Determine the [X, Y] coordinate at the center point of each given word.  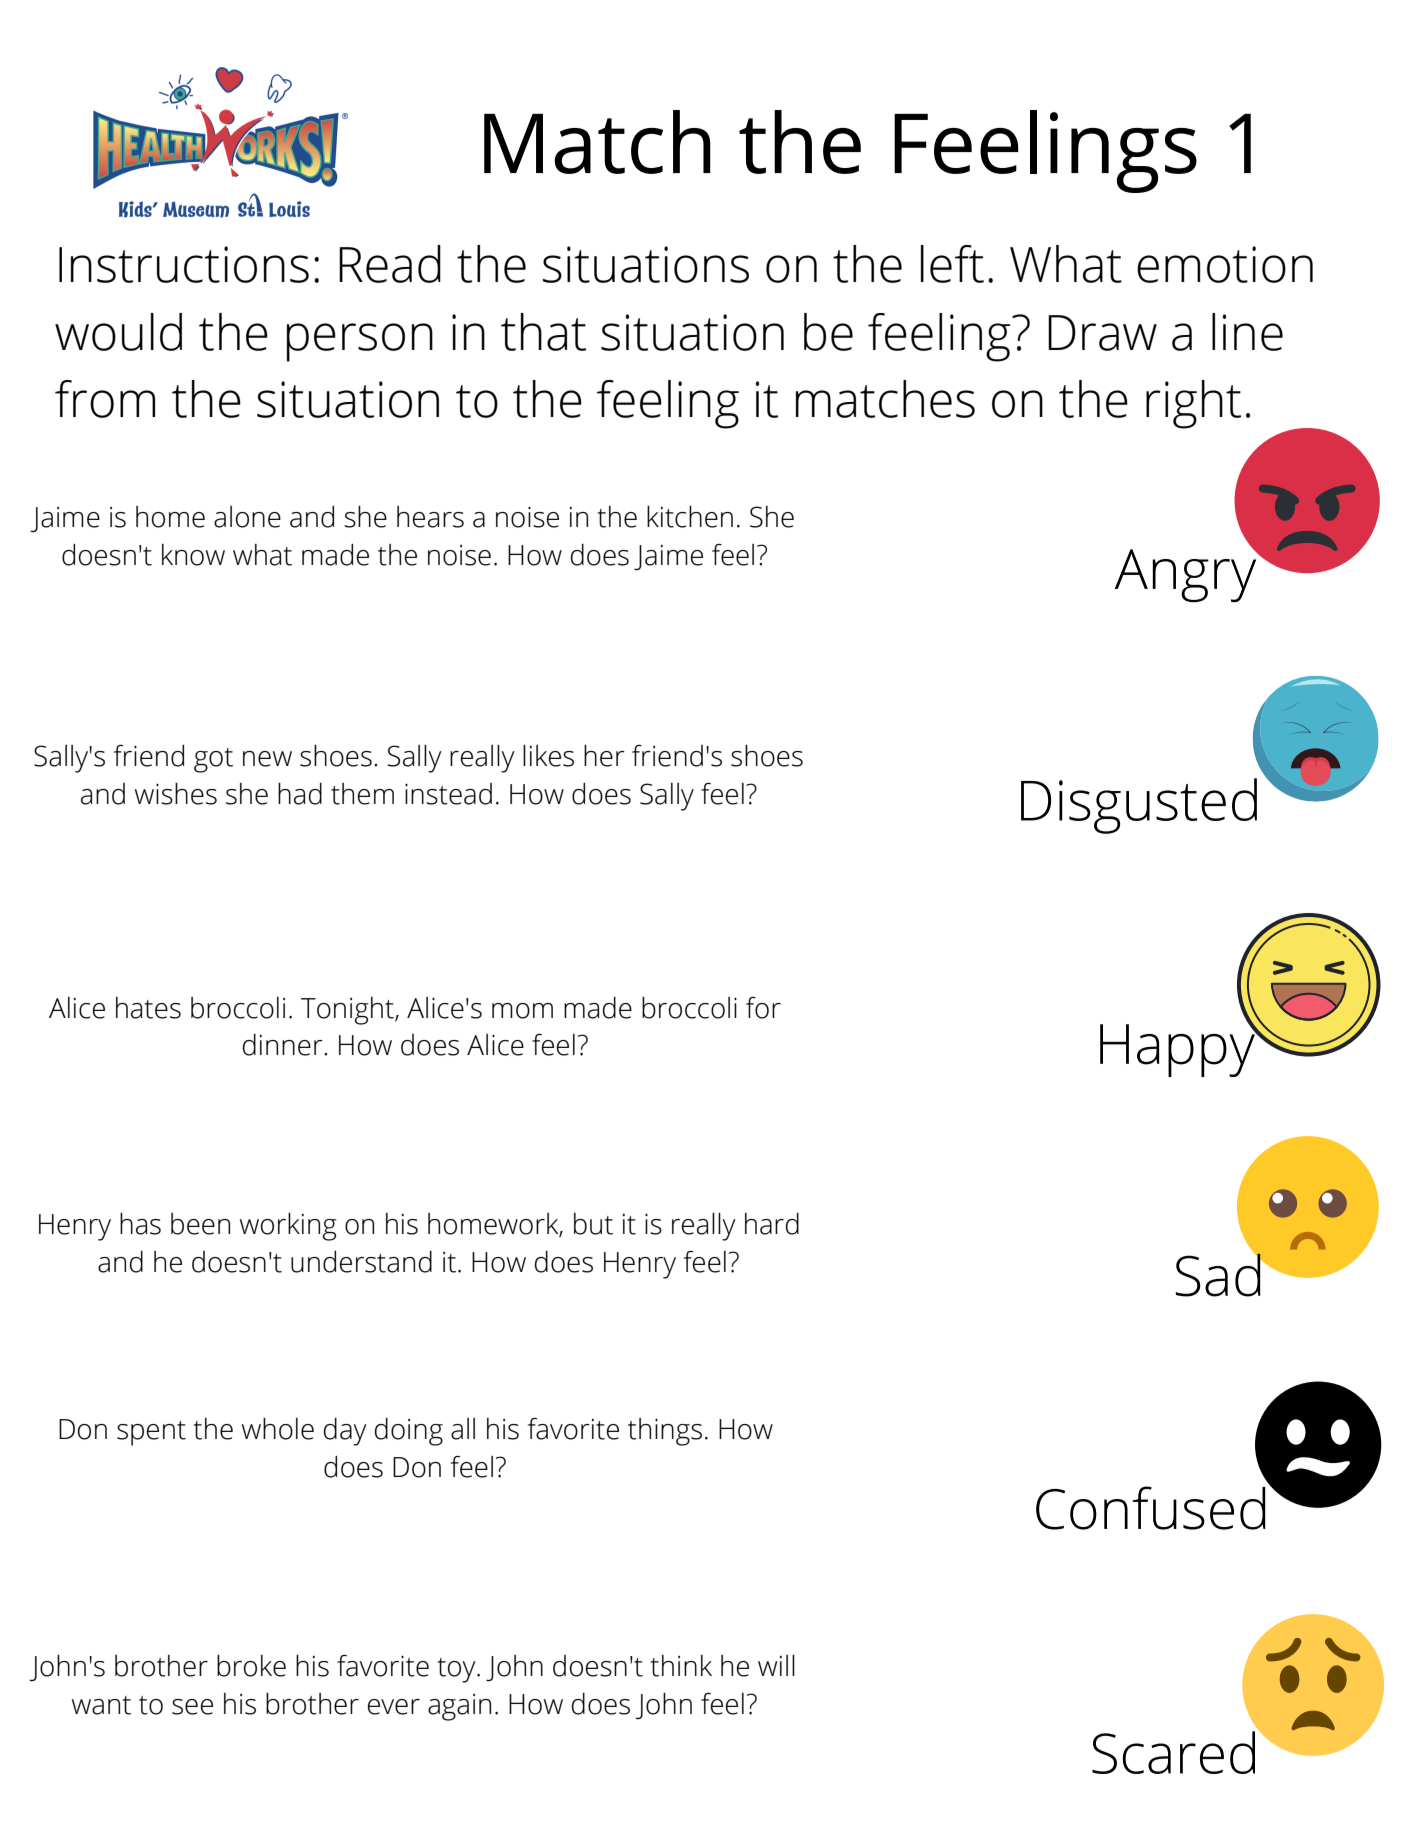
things [665, 1432]
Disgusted [1139, 806]
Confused [1151, 1508]
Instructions [184, 264]
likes [548, 756]
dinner [284, 1045]
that [543, 332]
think [681, 1666]
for [763, 1008]
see [192, 1707]
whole [278, 1429]
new [267, 759]
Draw [1102, 333]
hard [772, 1224]
